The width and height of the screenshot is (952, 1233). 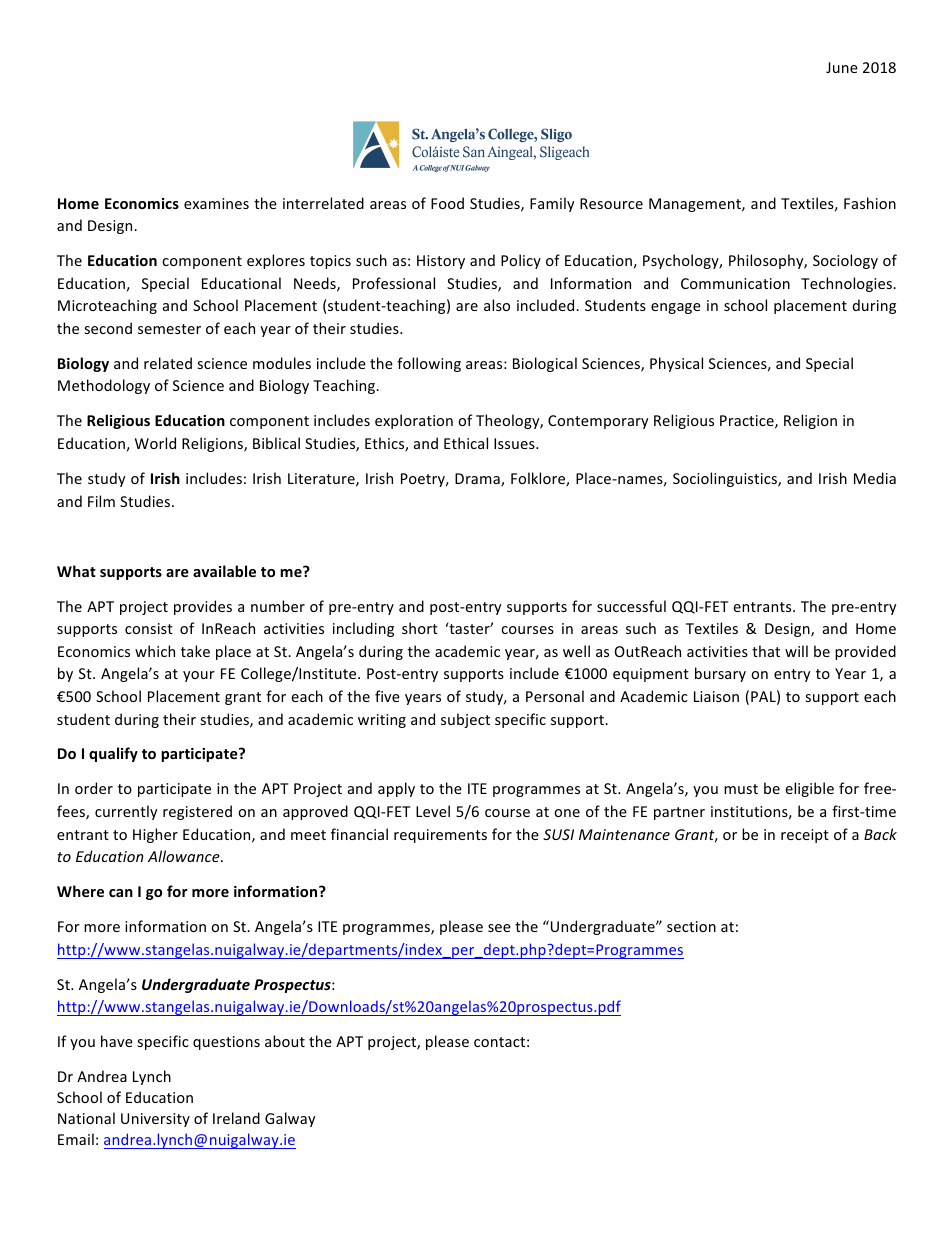 What do you see at coordinates (466, 443) in the screenshot?
I see `Ethical` at bounding box center [466, 443].
